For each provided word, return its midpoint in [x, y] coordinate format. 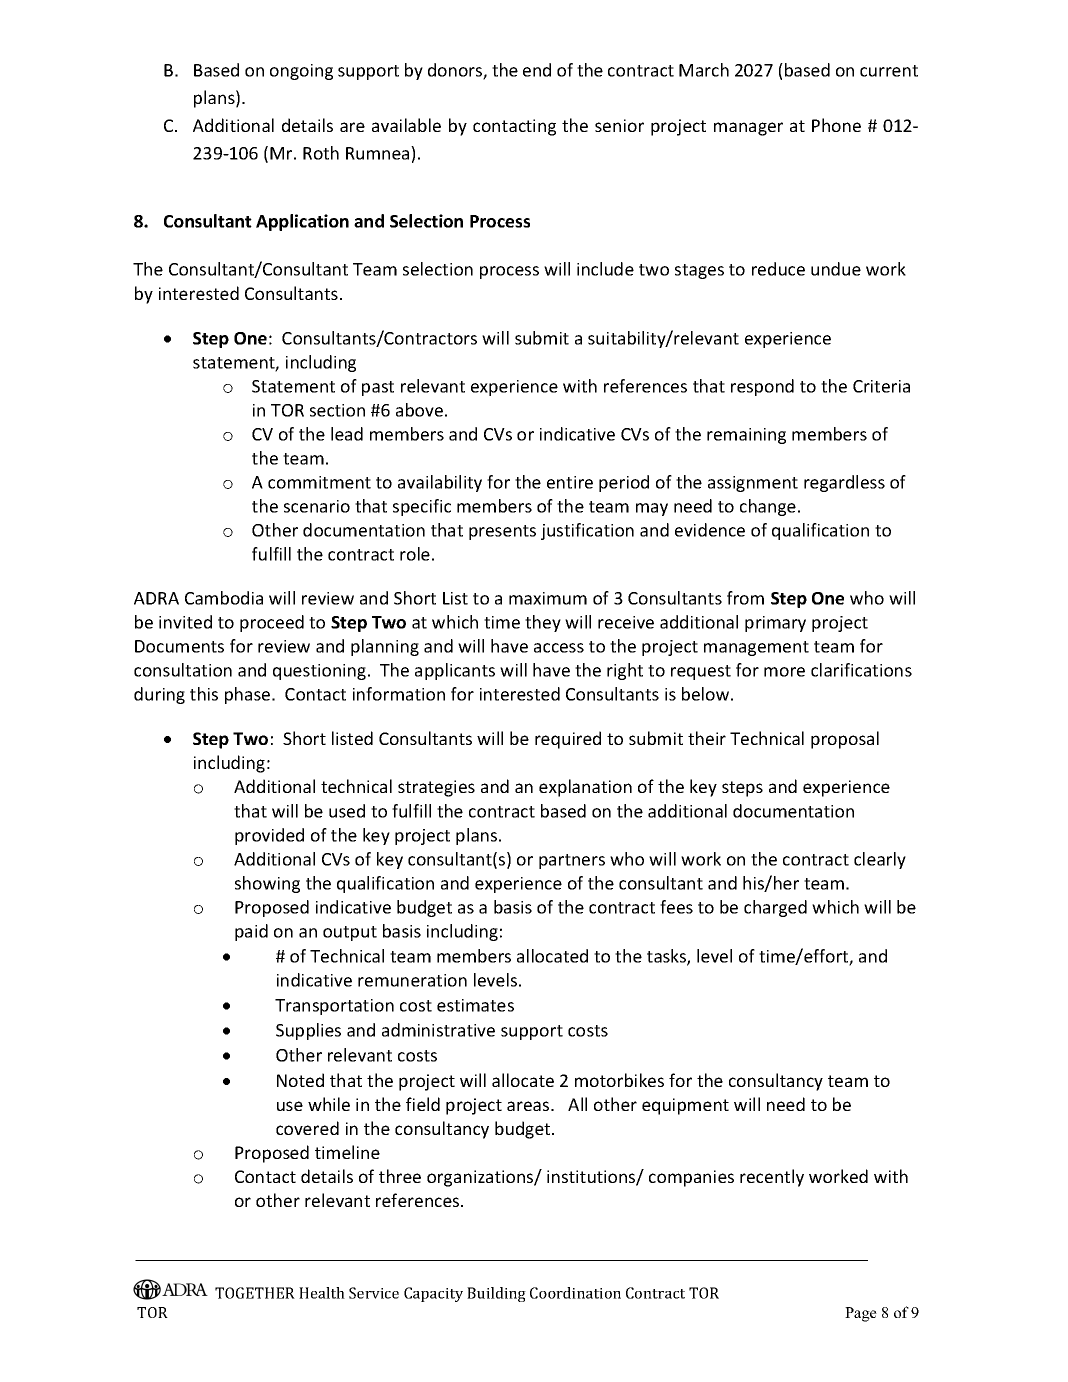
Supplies [308, 1031]
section [337, 410]
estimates [475, 1005]
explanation [585, 788]
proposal [845, 740]
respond [762, 387]
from [745, 598]
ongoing [301, 72]
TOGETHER [255, 1293]
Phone [836, 125]
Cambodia [224, 598]
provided [269, 836]
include [605, 269]
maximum [548, 598]
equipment [685, 1106]
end [537, 70]
